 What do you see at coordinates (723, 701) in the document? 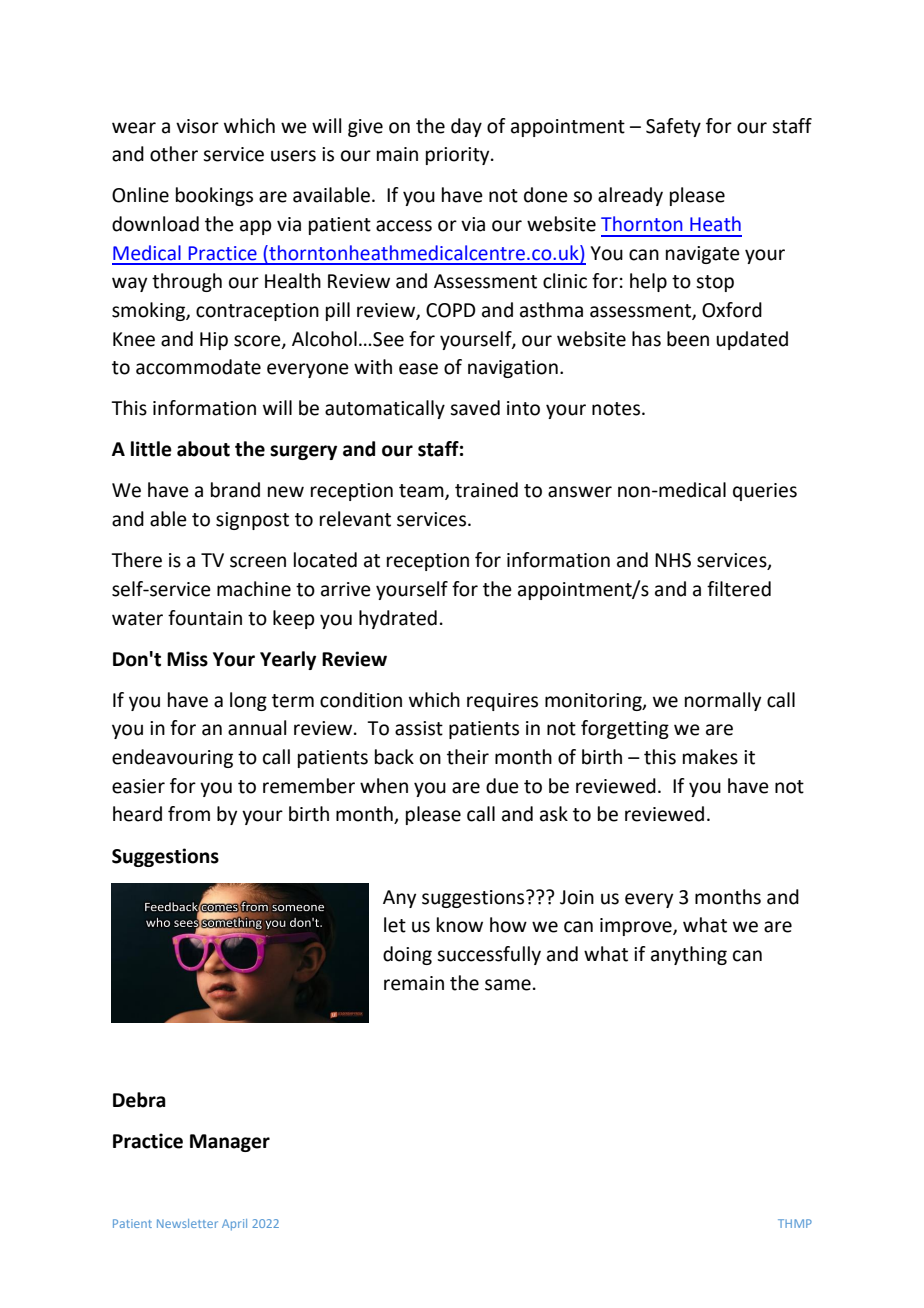
I see `normally` at bounding box center [723, 701].
